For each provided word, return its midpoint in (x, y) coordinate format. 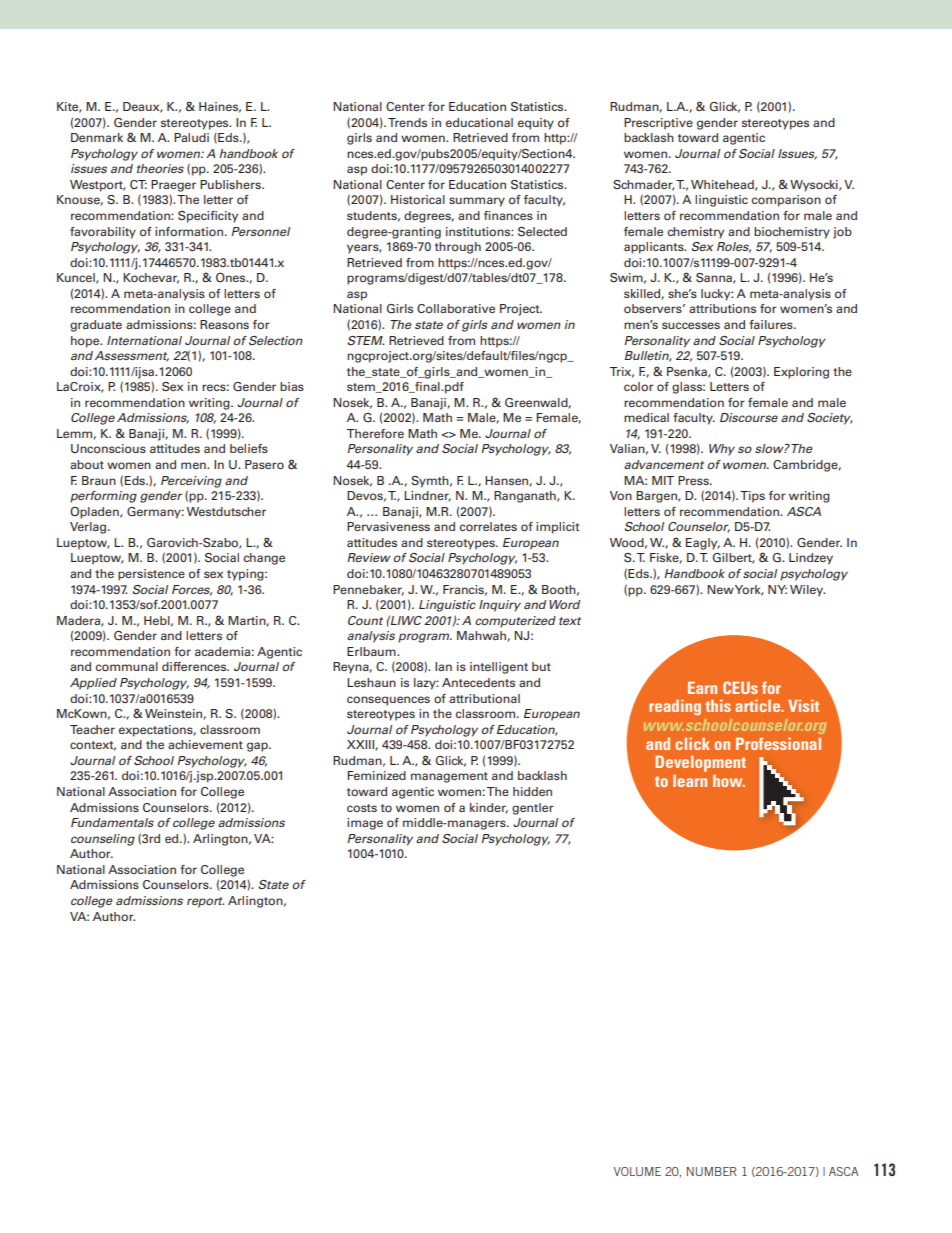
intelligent (499, 668)
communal (127, 667)
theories (160, 168)
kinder (489, 808)
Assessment (132, 356)
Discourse (749, 417)
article (759, 705)
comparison (786, 201)
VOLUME (637, 1171)
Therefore (375, 434)
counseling (103, 840)
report (205, 902)
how (729, 780)
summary (477, 202)
